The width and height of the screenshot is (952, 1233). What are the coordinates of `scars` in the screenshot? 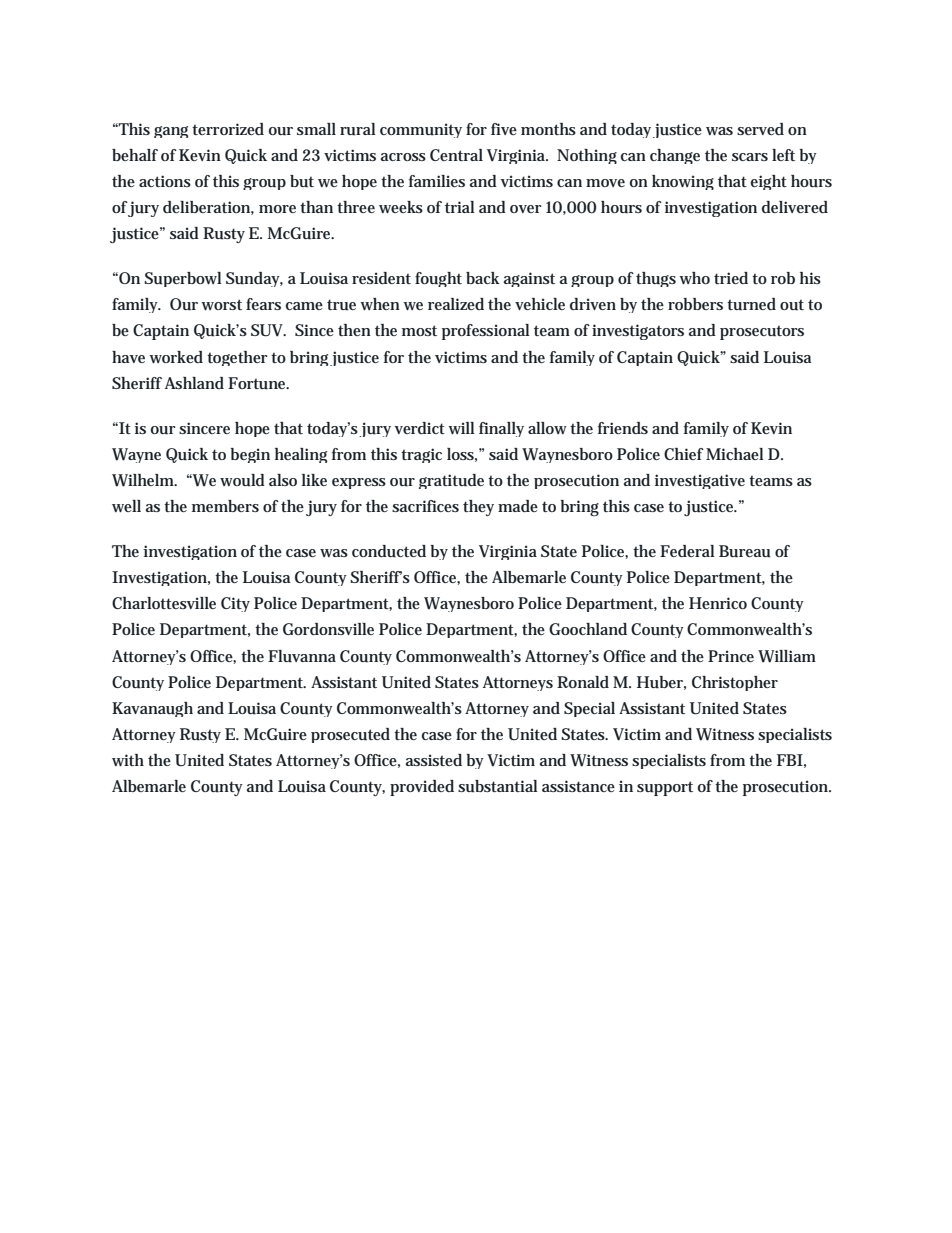 It's located at (750, 157).
